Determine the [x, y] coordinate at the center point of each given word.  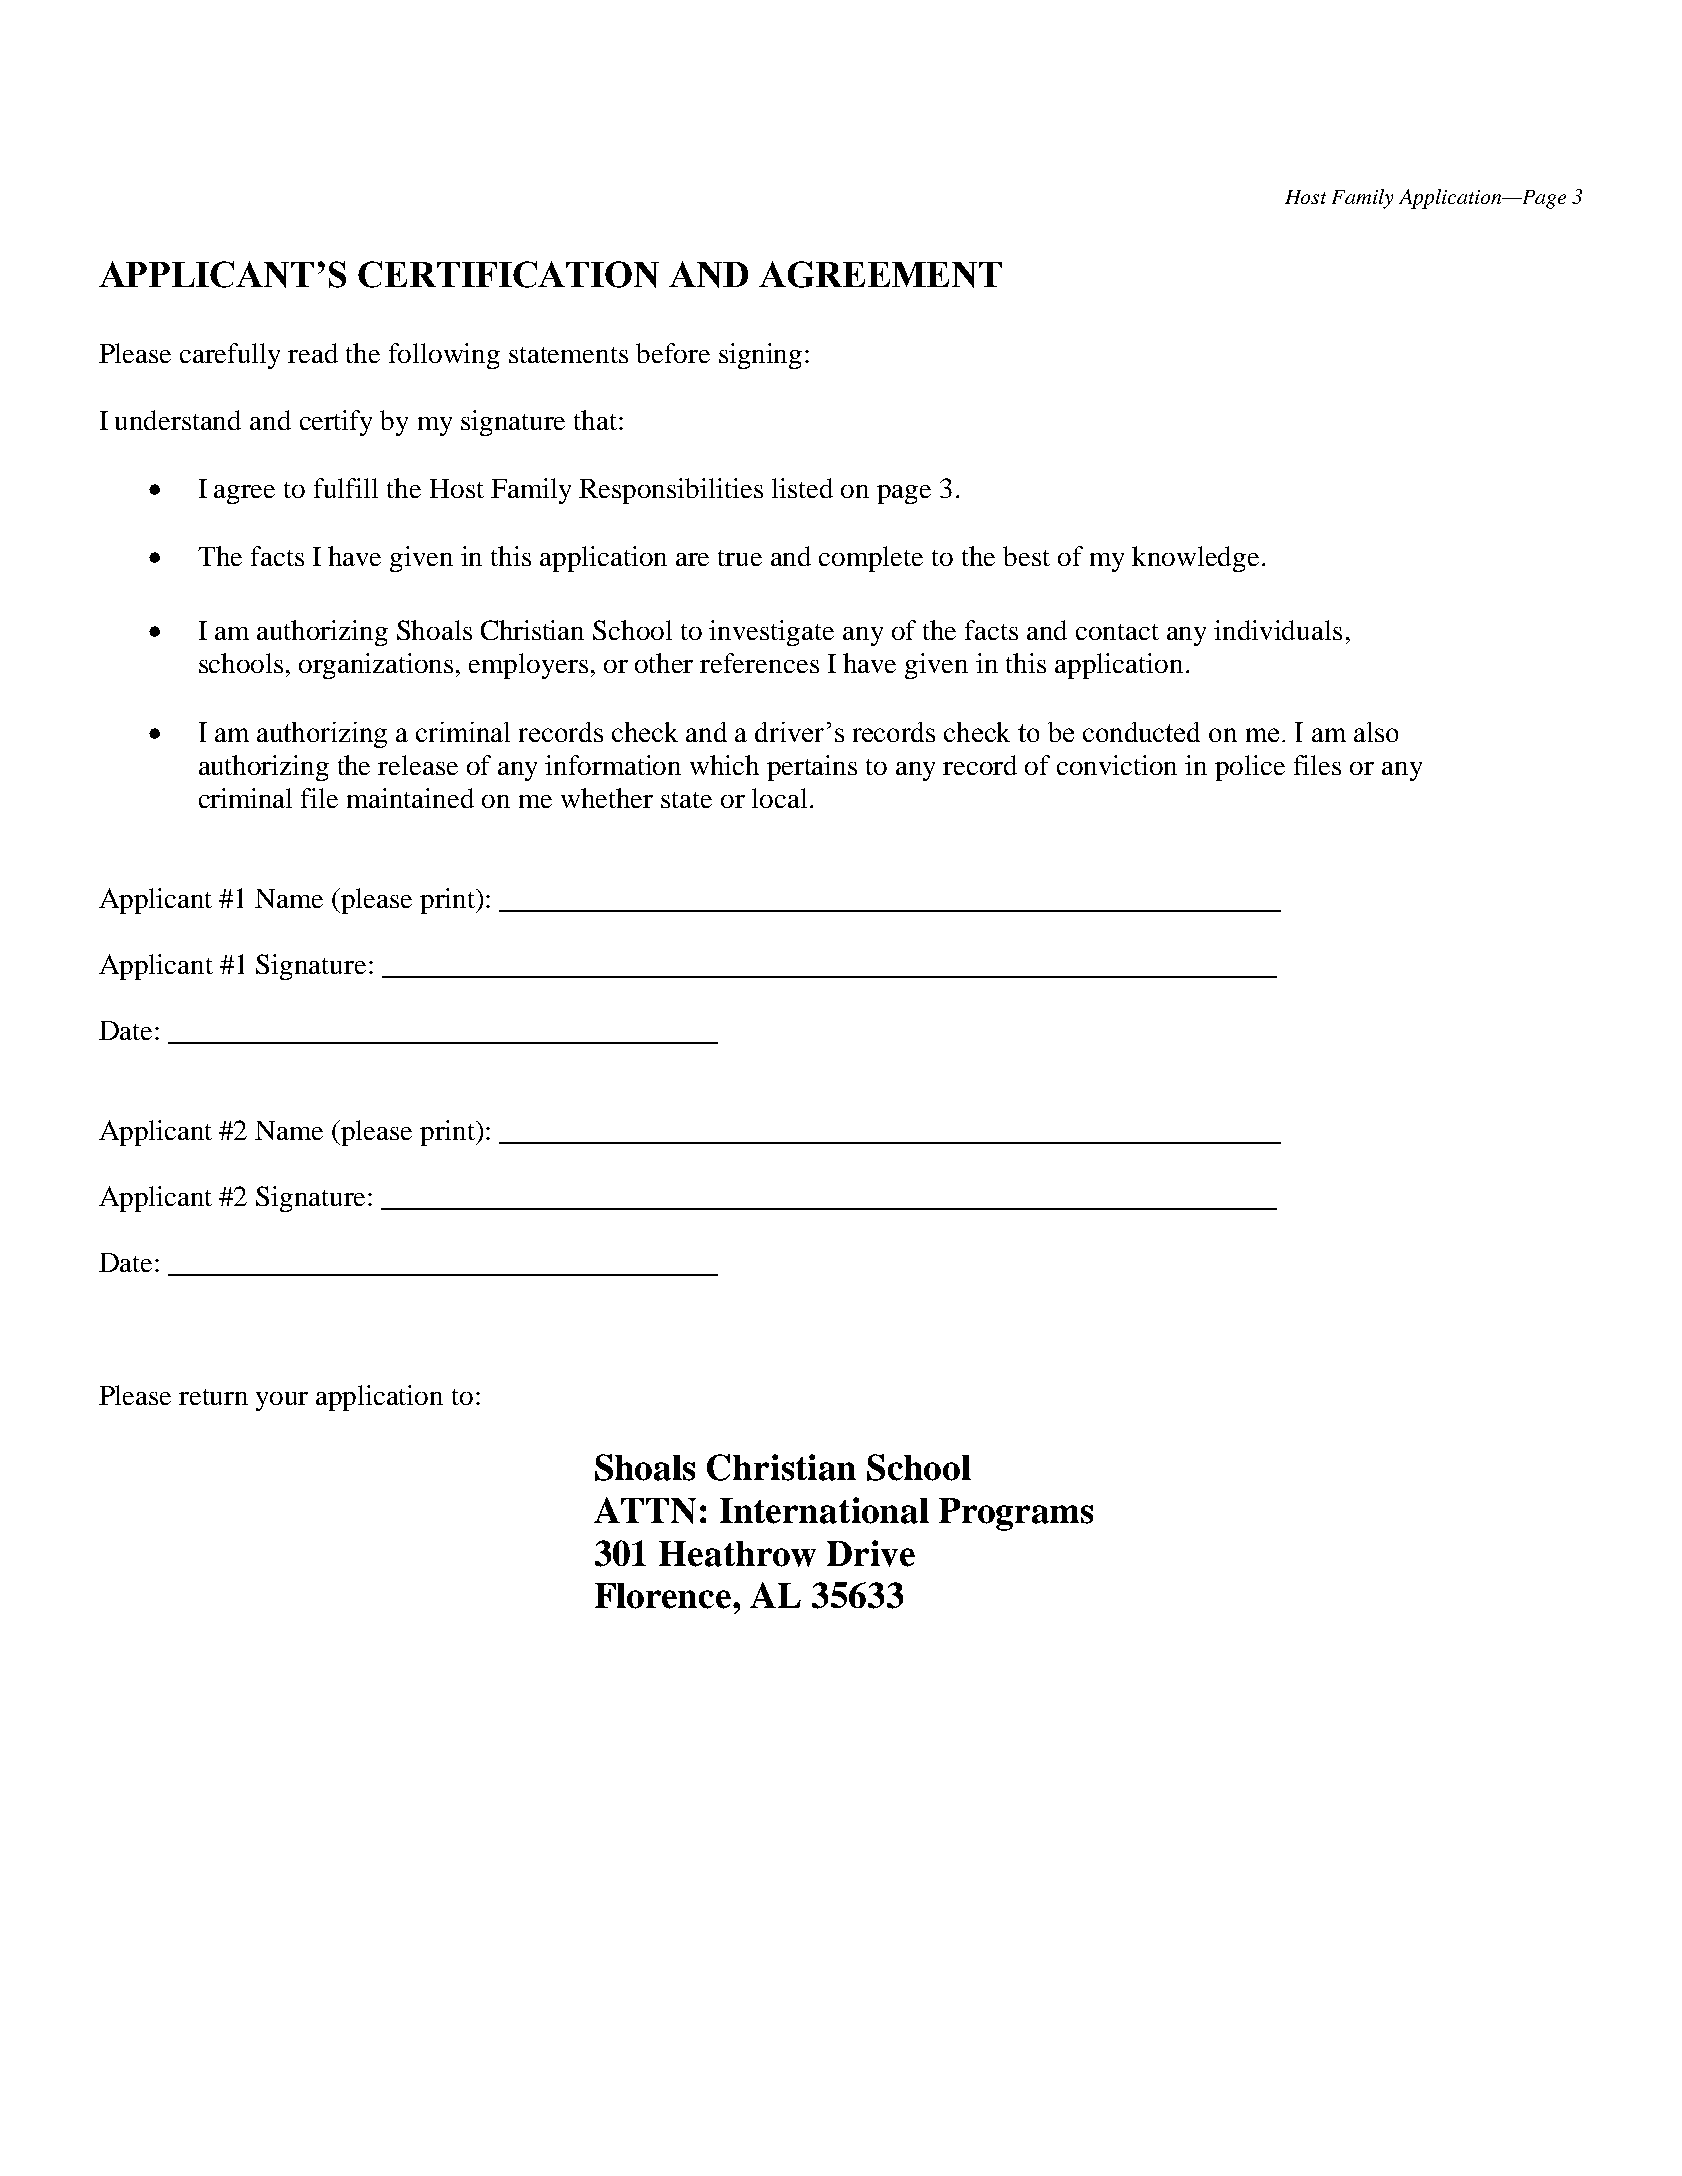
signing [760, 356]
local [781, 798]
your [282, 1401]
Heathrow [737, 1554]
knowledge [1195, 559]
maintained [410, 798]
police [1250, 768]
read [313, 353]
